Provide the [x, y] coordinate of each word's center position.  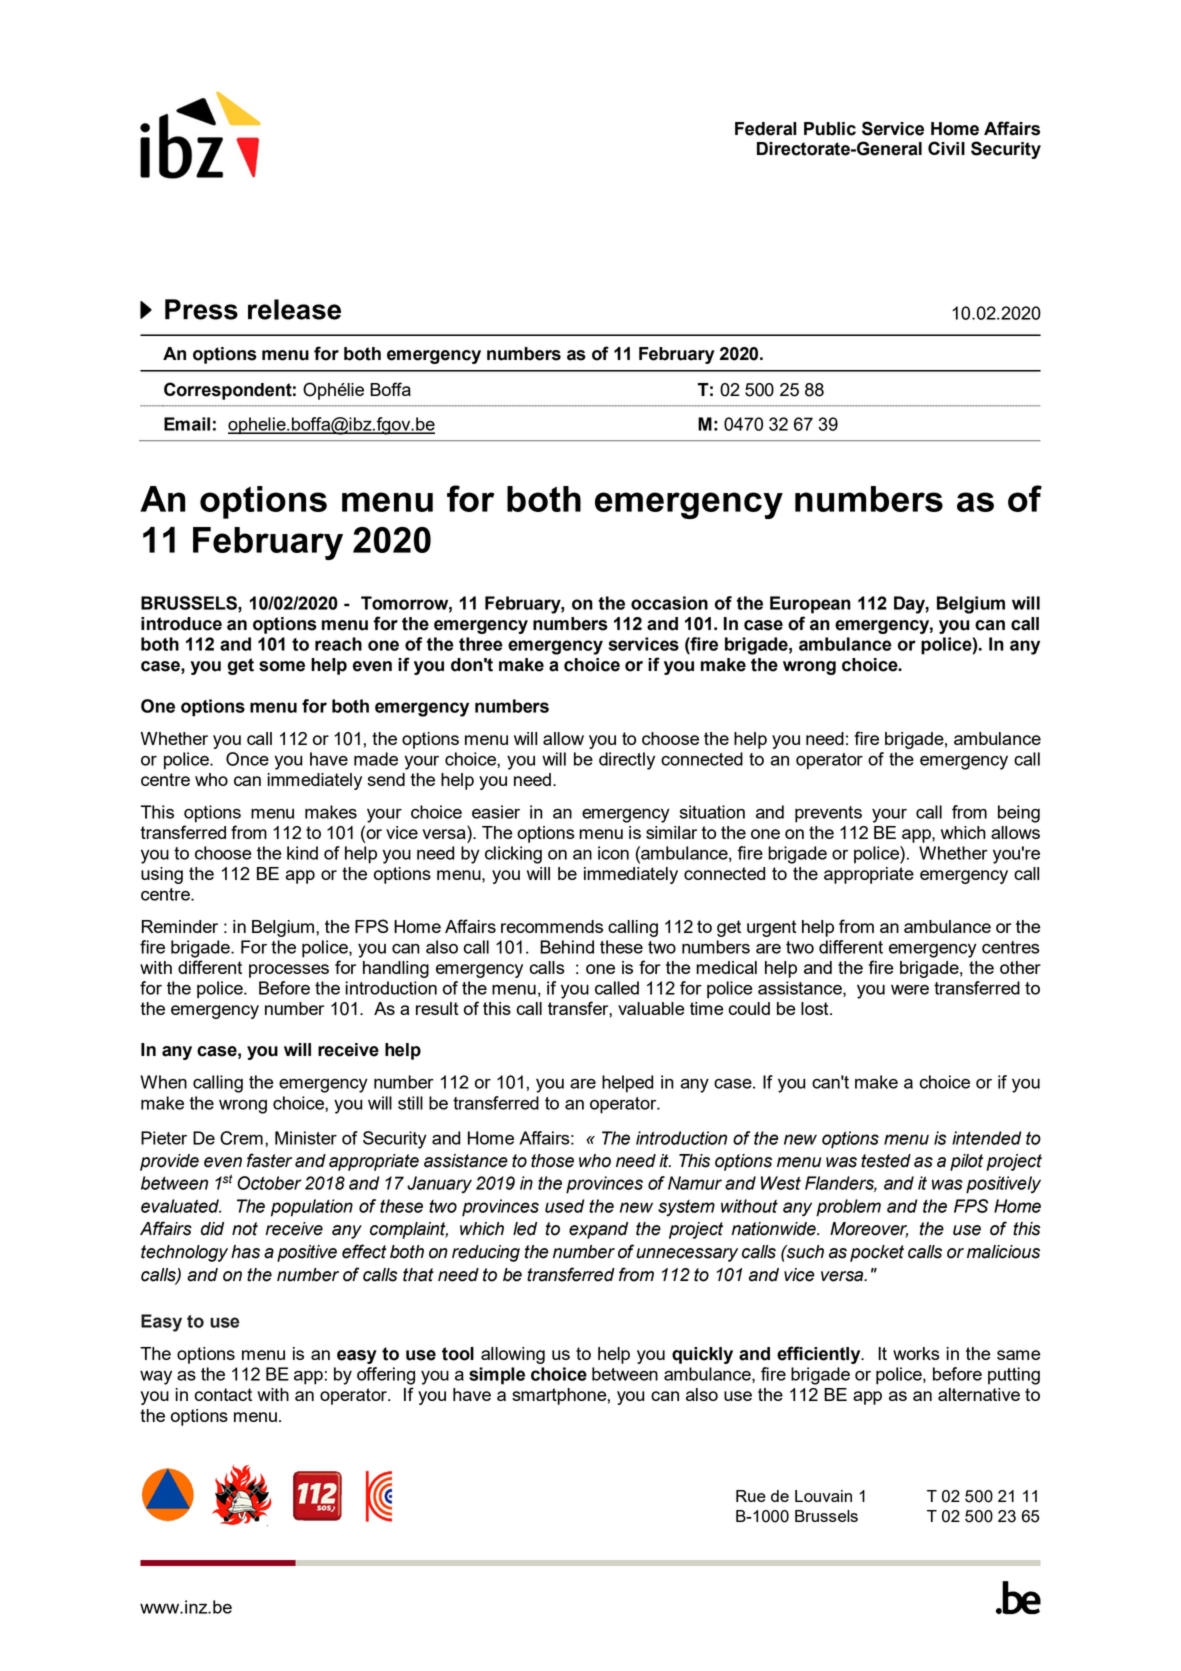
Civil [946, 148]
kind [302, 853]
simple [497, 1376]
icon [613, 853]
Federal [765, 129]
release [294, 309]
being [1019, 814]
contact [223, 1394]
